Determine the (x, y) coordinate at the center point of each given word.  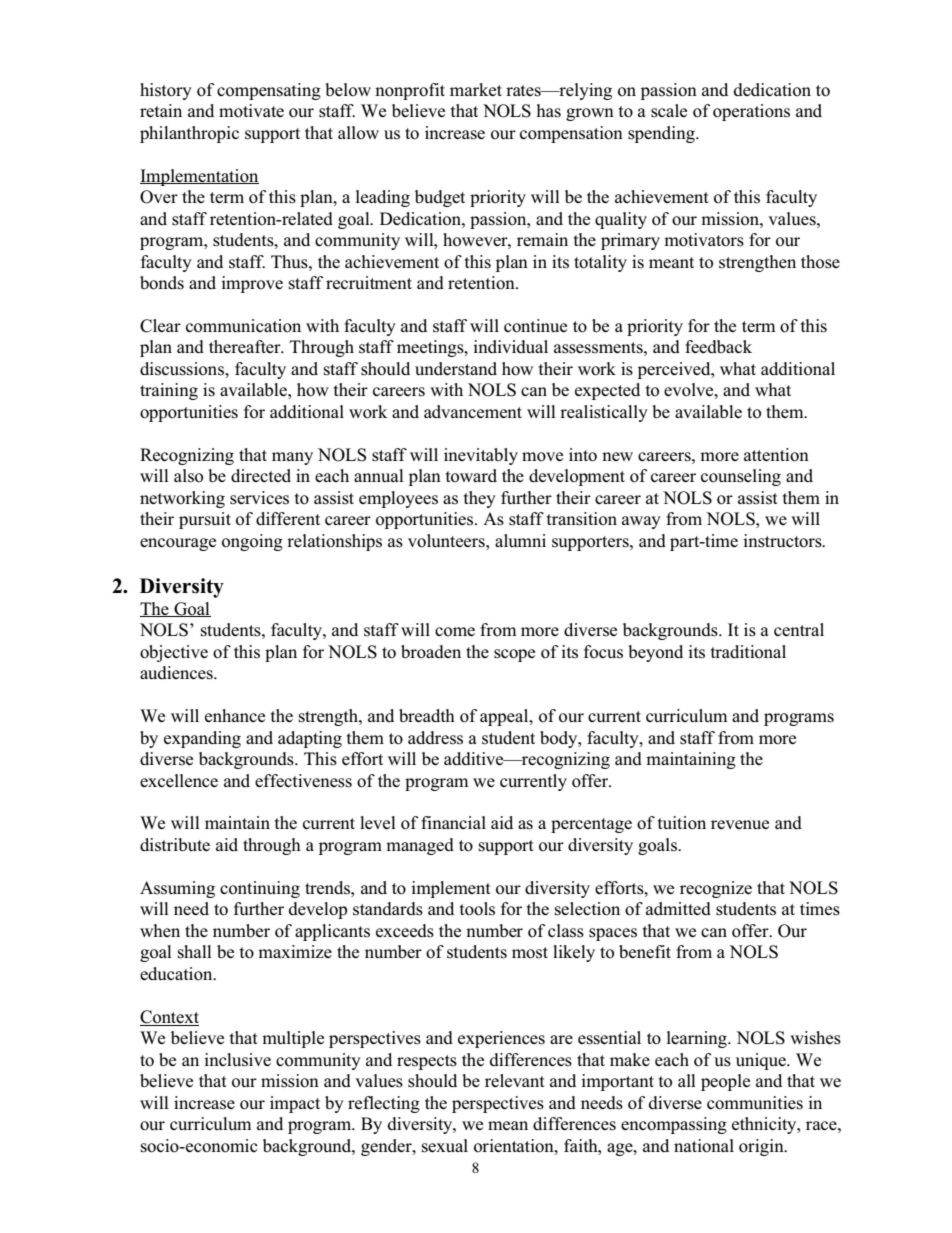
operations (751, 112)
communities (755, 1103)
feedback (718, 346)
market (476, 89)
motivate (251, 111)
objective (174, 653)
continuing (260, 889)
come (455, 632)
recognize (716, 889)
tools (477, 909)
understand (456, 369)
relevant (515, 1080)
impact (295, 1104)
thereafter (246, 346)
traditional (748, 652)
